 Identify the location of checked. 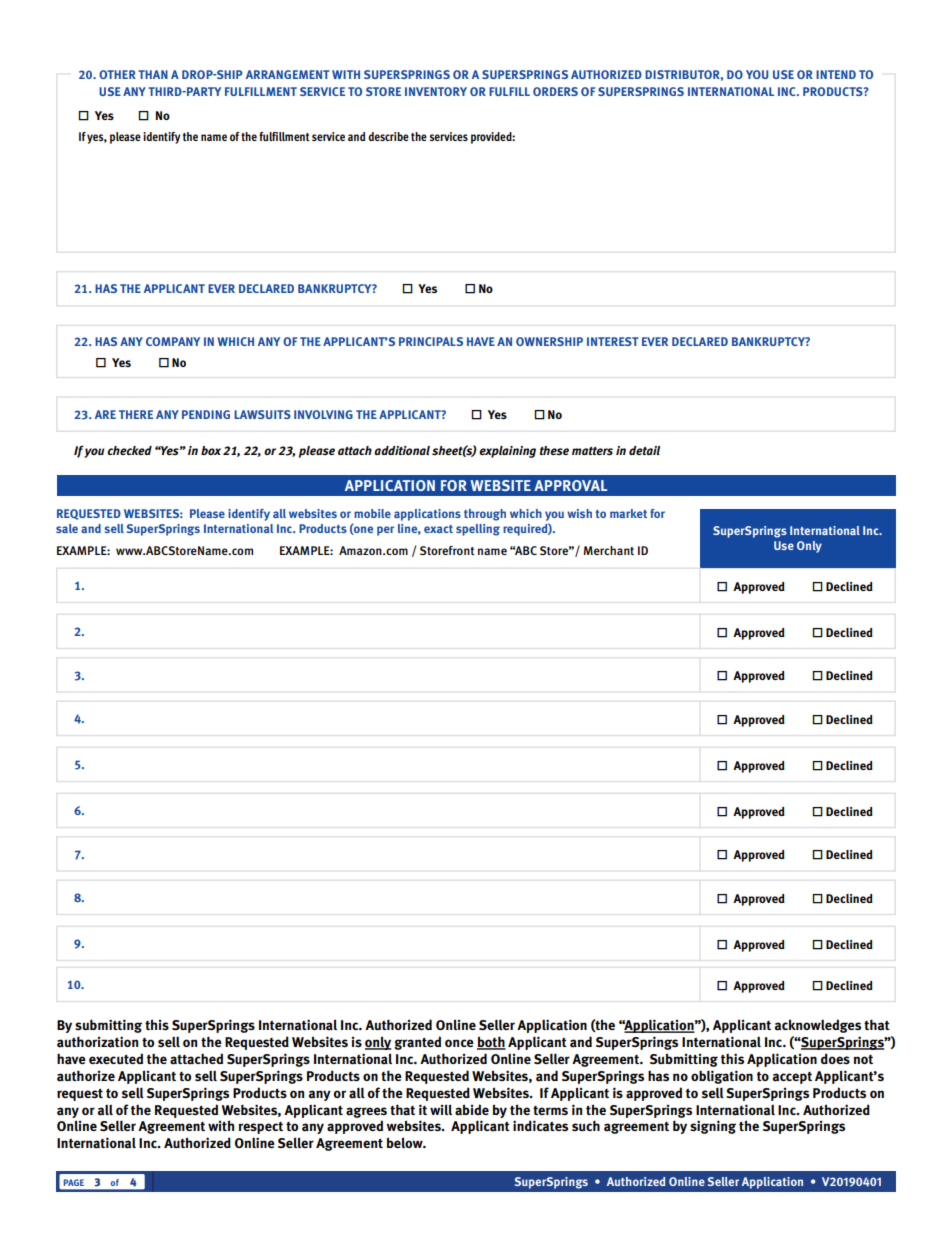
(129, 450).
